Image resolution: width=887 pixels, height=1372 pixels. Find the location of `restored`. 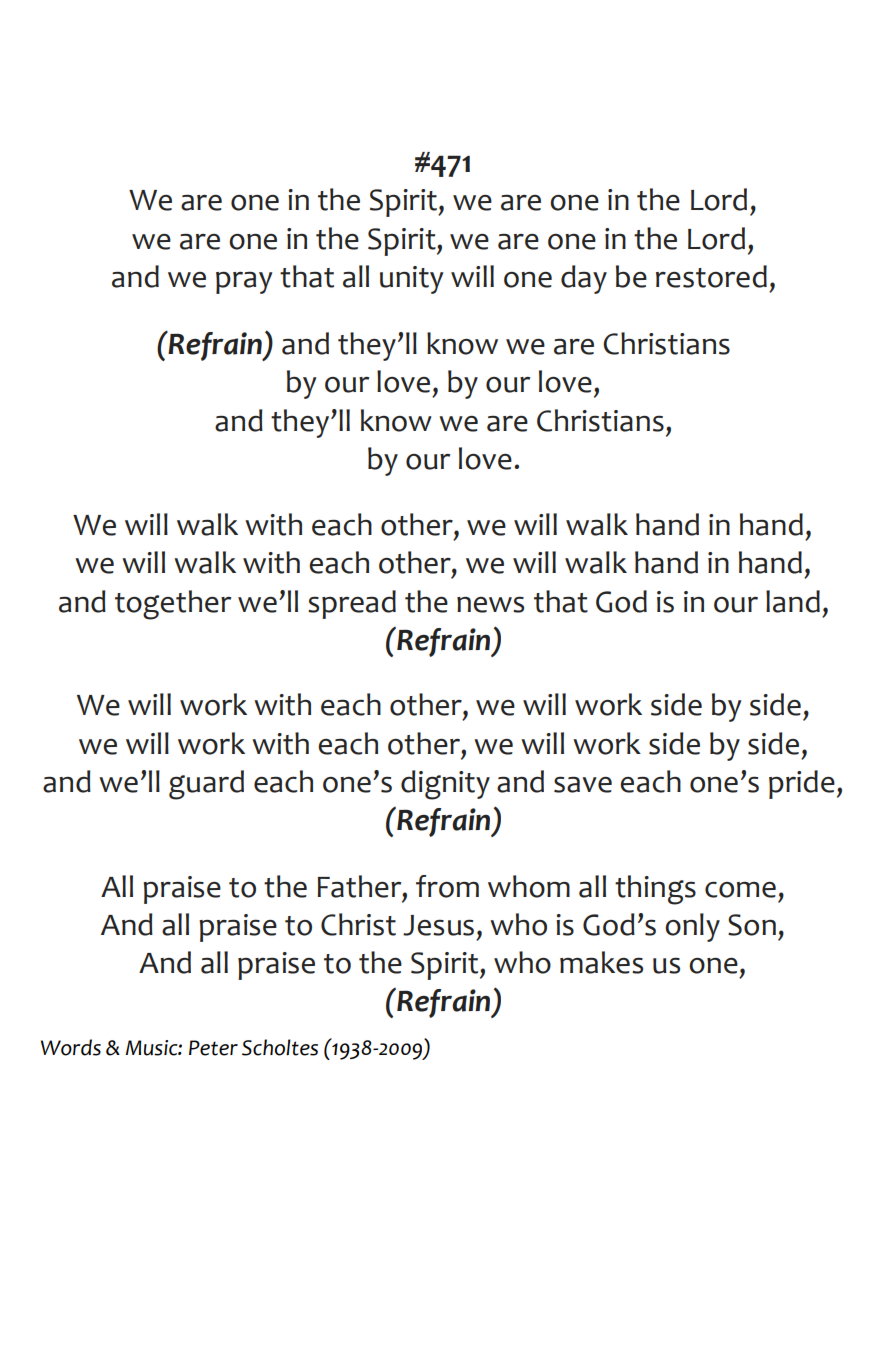

restored is located at coordinates (711, 276).
